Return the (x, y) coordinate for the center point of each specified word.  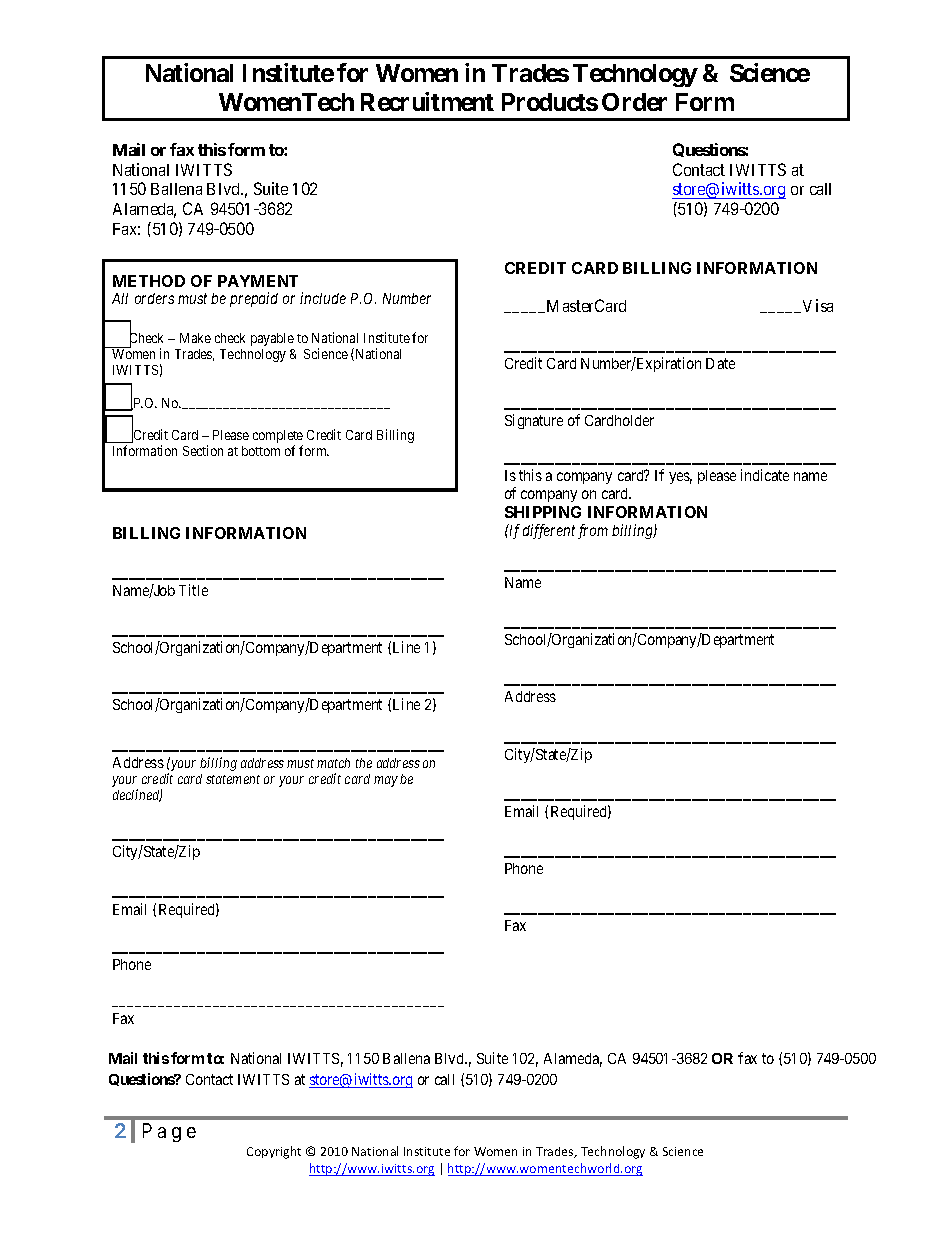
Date (720, 363)
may (386, 781)
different (549, 531)
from (593, 531)
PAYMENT (258, 281)
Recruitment (427, 101)
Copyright (274, 1152)
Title (193, 590)
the (364, 763)
